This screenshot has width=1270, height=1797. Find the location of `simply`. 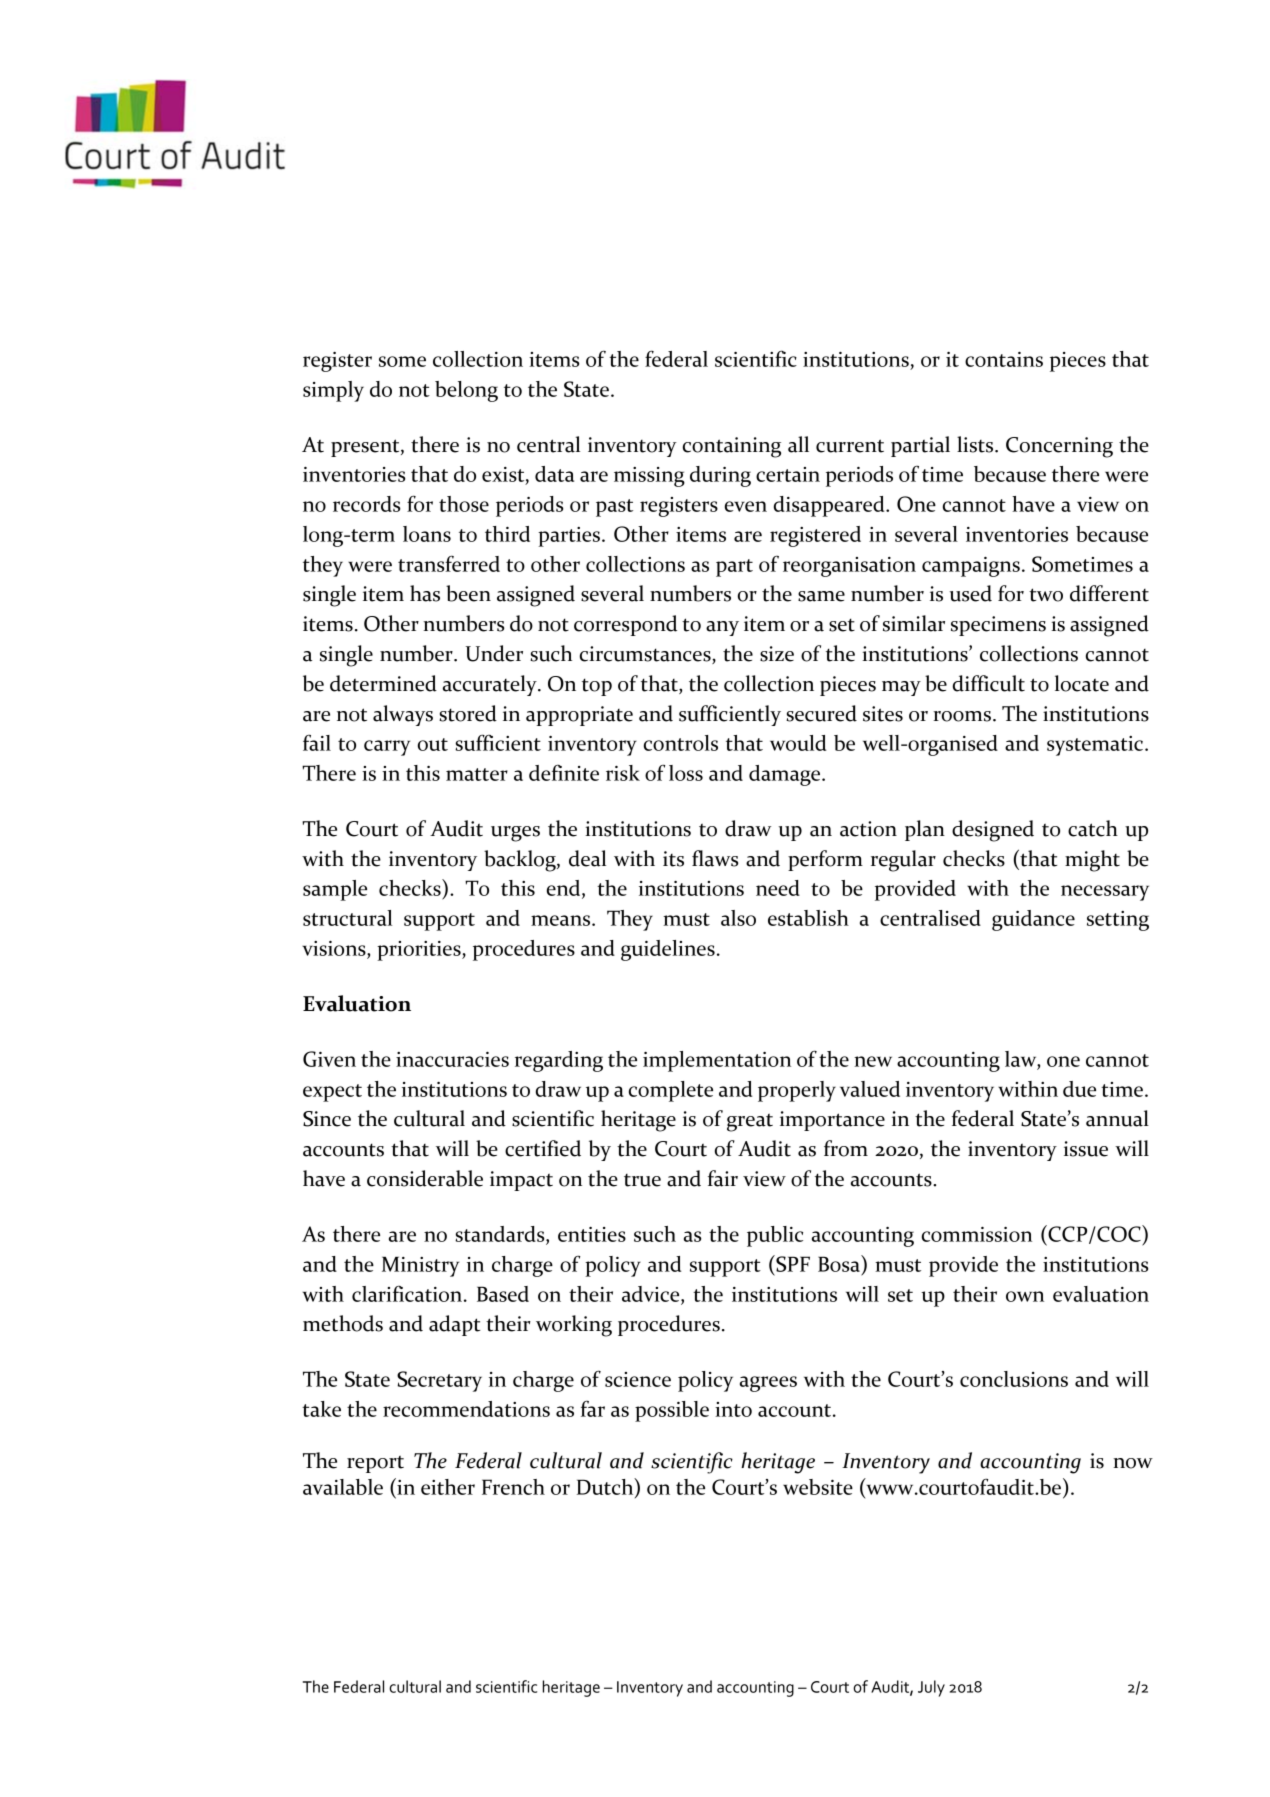

simply is located at coordinates (333, 391).
